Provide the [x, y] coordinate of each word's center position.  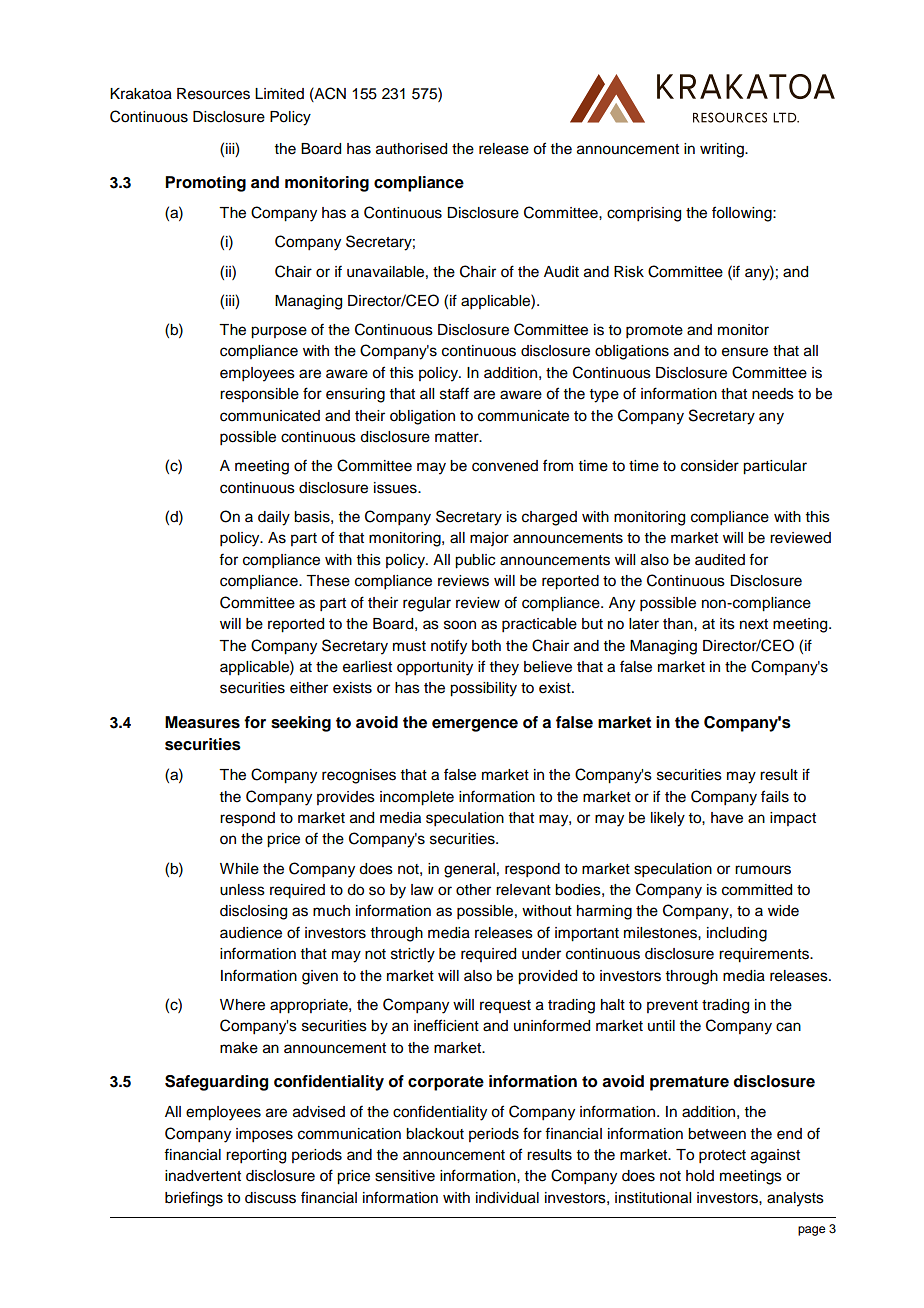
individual [507, 1198]
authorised [411, 149]
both [486, 646]
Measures [202, 722]
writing [723, 150]
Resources [213, 94]
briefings [194, 1199]
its [727, 624]
